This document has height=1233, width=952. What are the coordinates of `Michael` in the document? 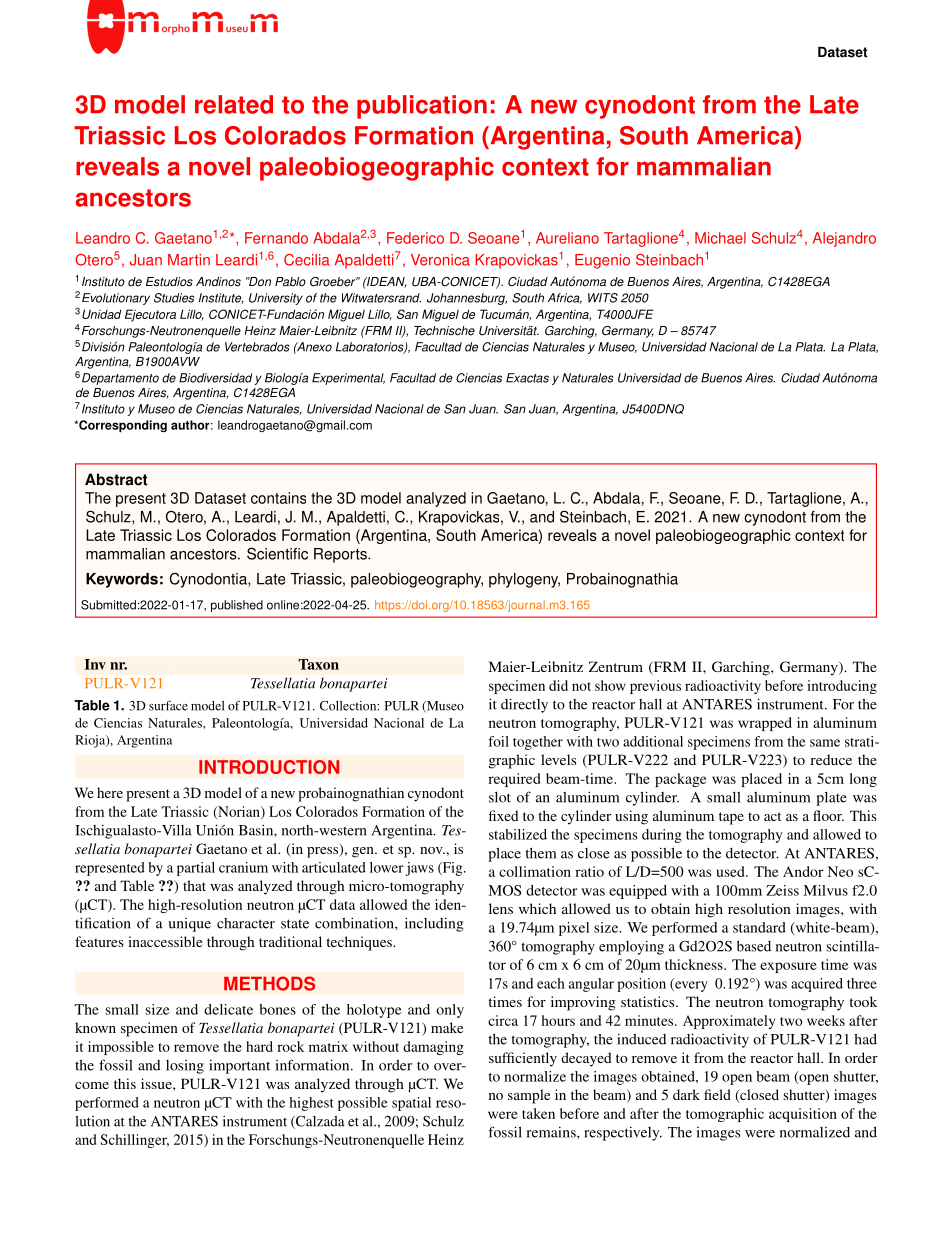 It's located at (720, 238).
